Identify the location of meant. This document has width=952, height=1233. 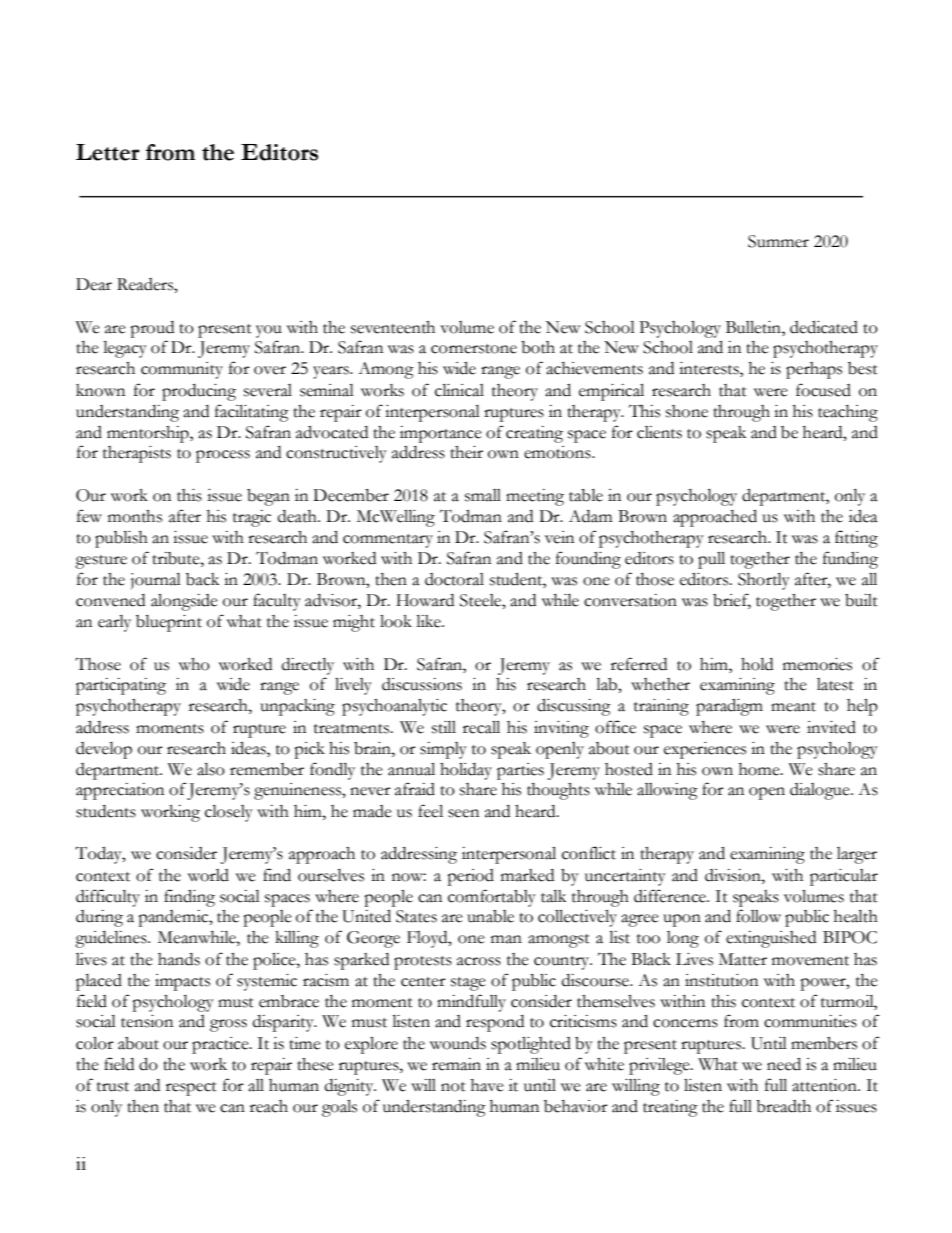
(793, 707).
